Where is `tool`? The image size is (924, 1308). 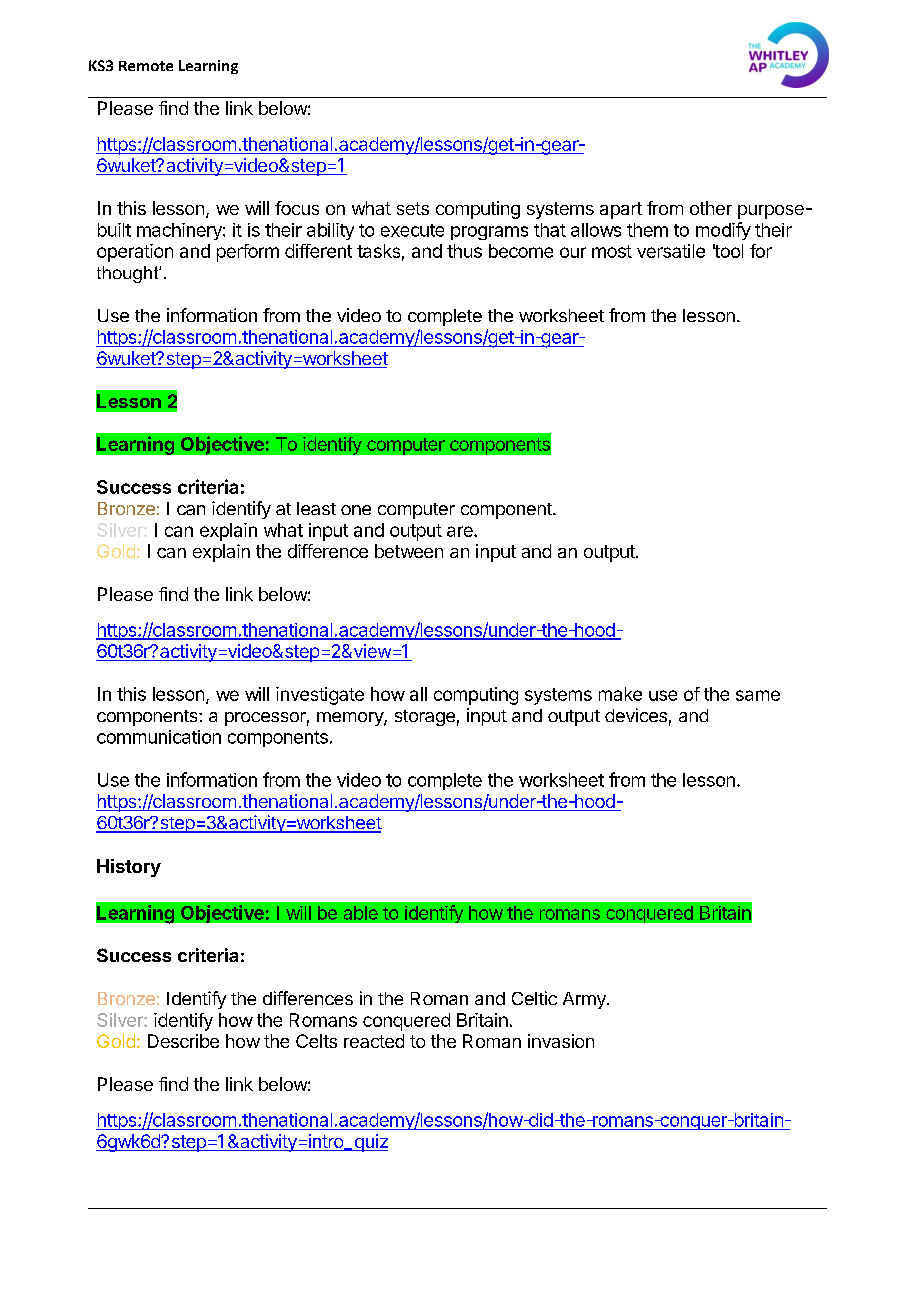 tool is located at coordinates (728, 251).
